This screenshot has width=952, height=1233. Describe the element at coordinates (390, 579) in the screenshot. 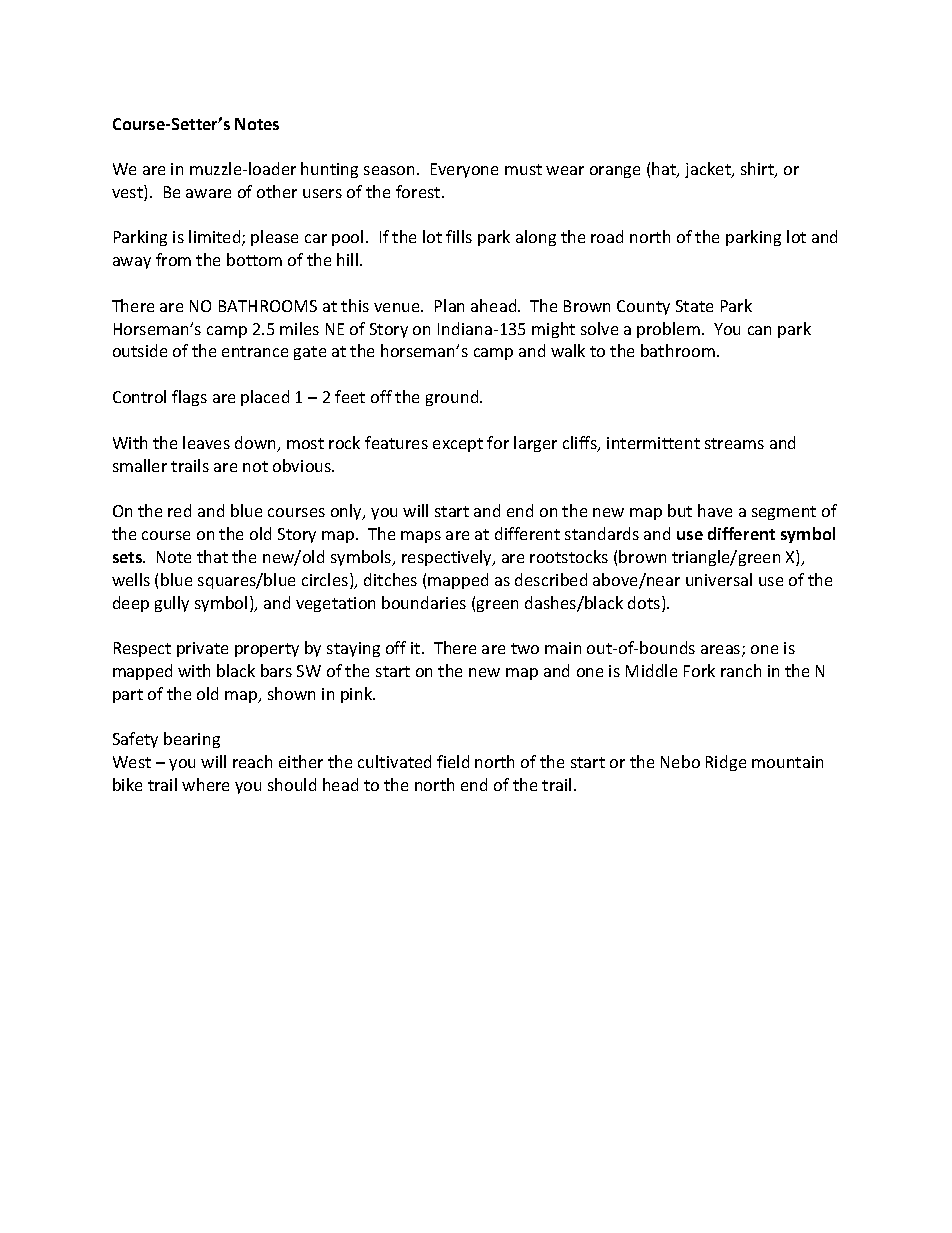

I see `ditches` at that location.
